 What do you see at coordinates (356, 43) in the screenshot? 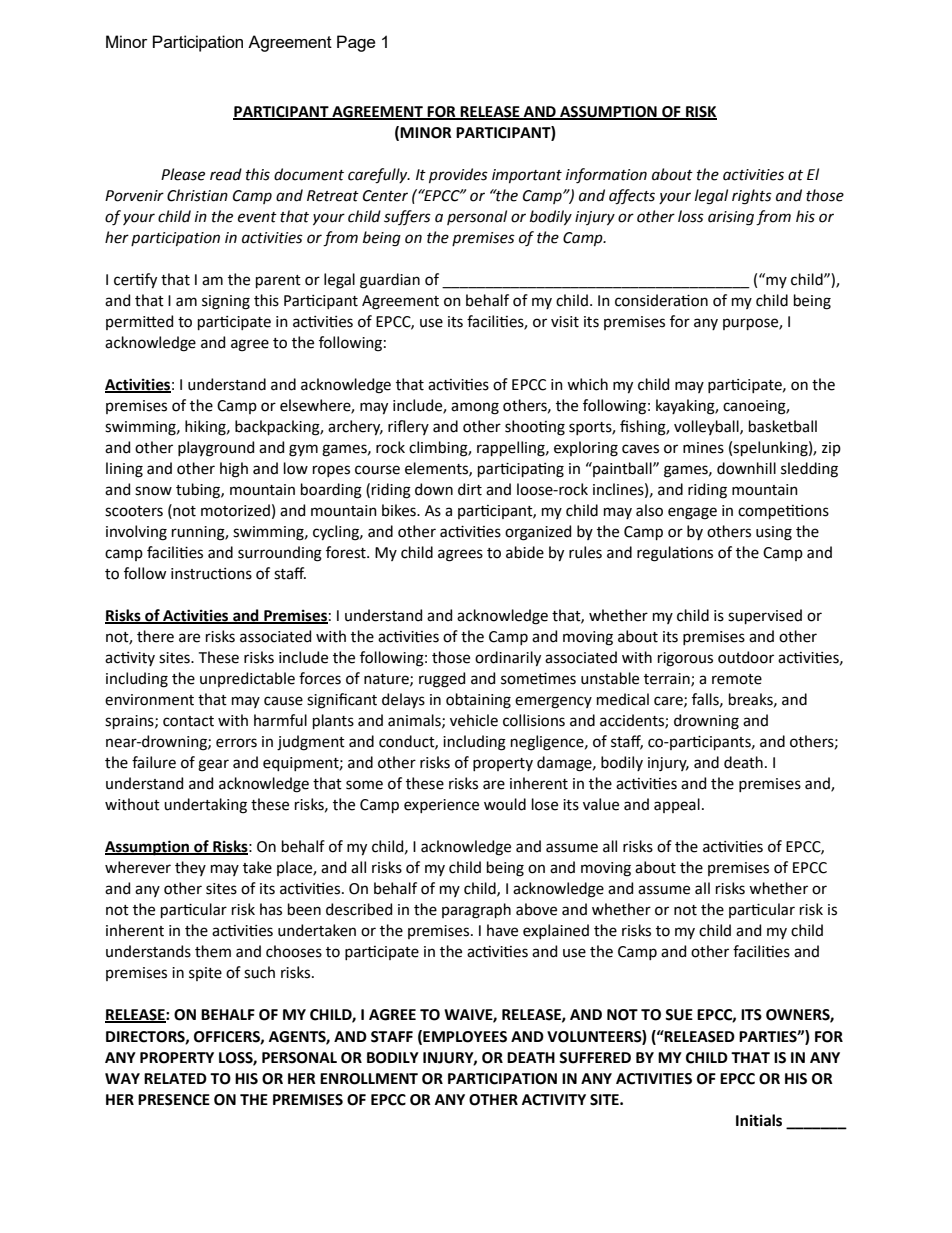
I see `Page` at bounding box center [356, 43].
